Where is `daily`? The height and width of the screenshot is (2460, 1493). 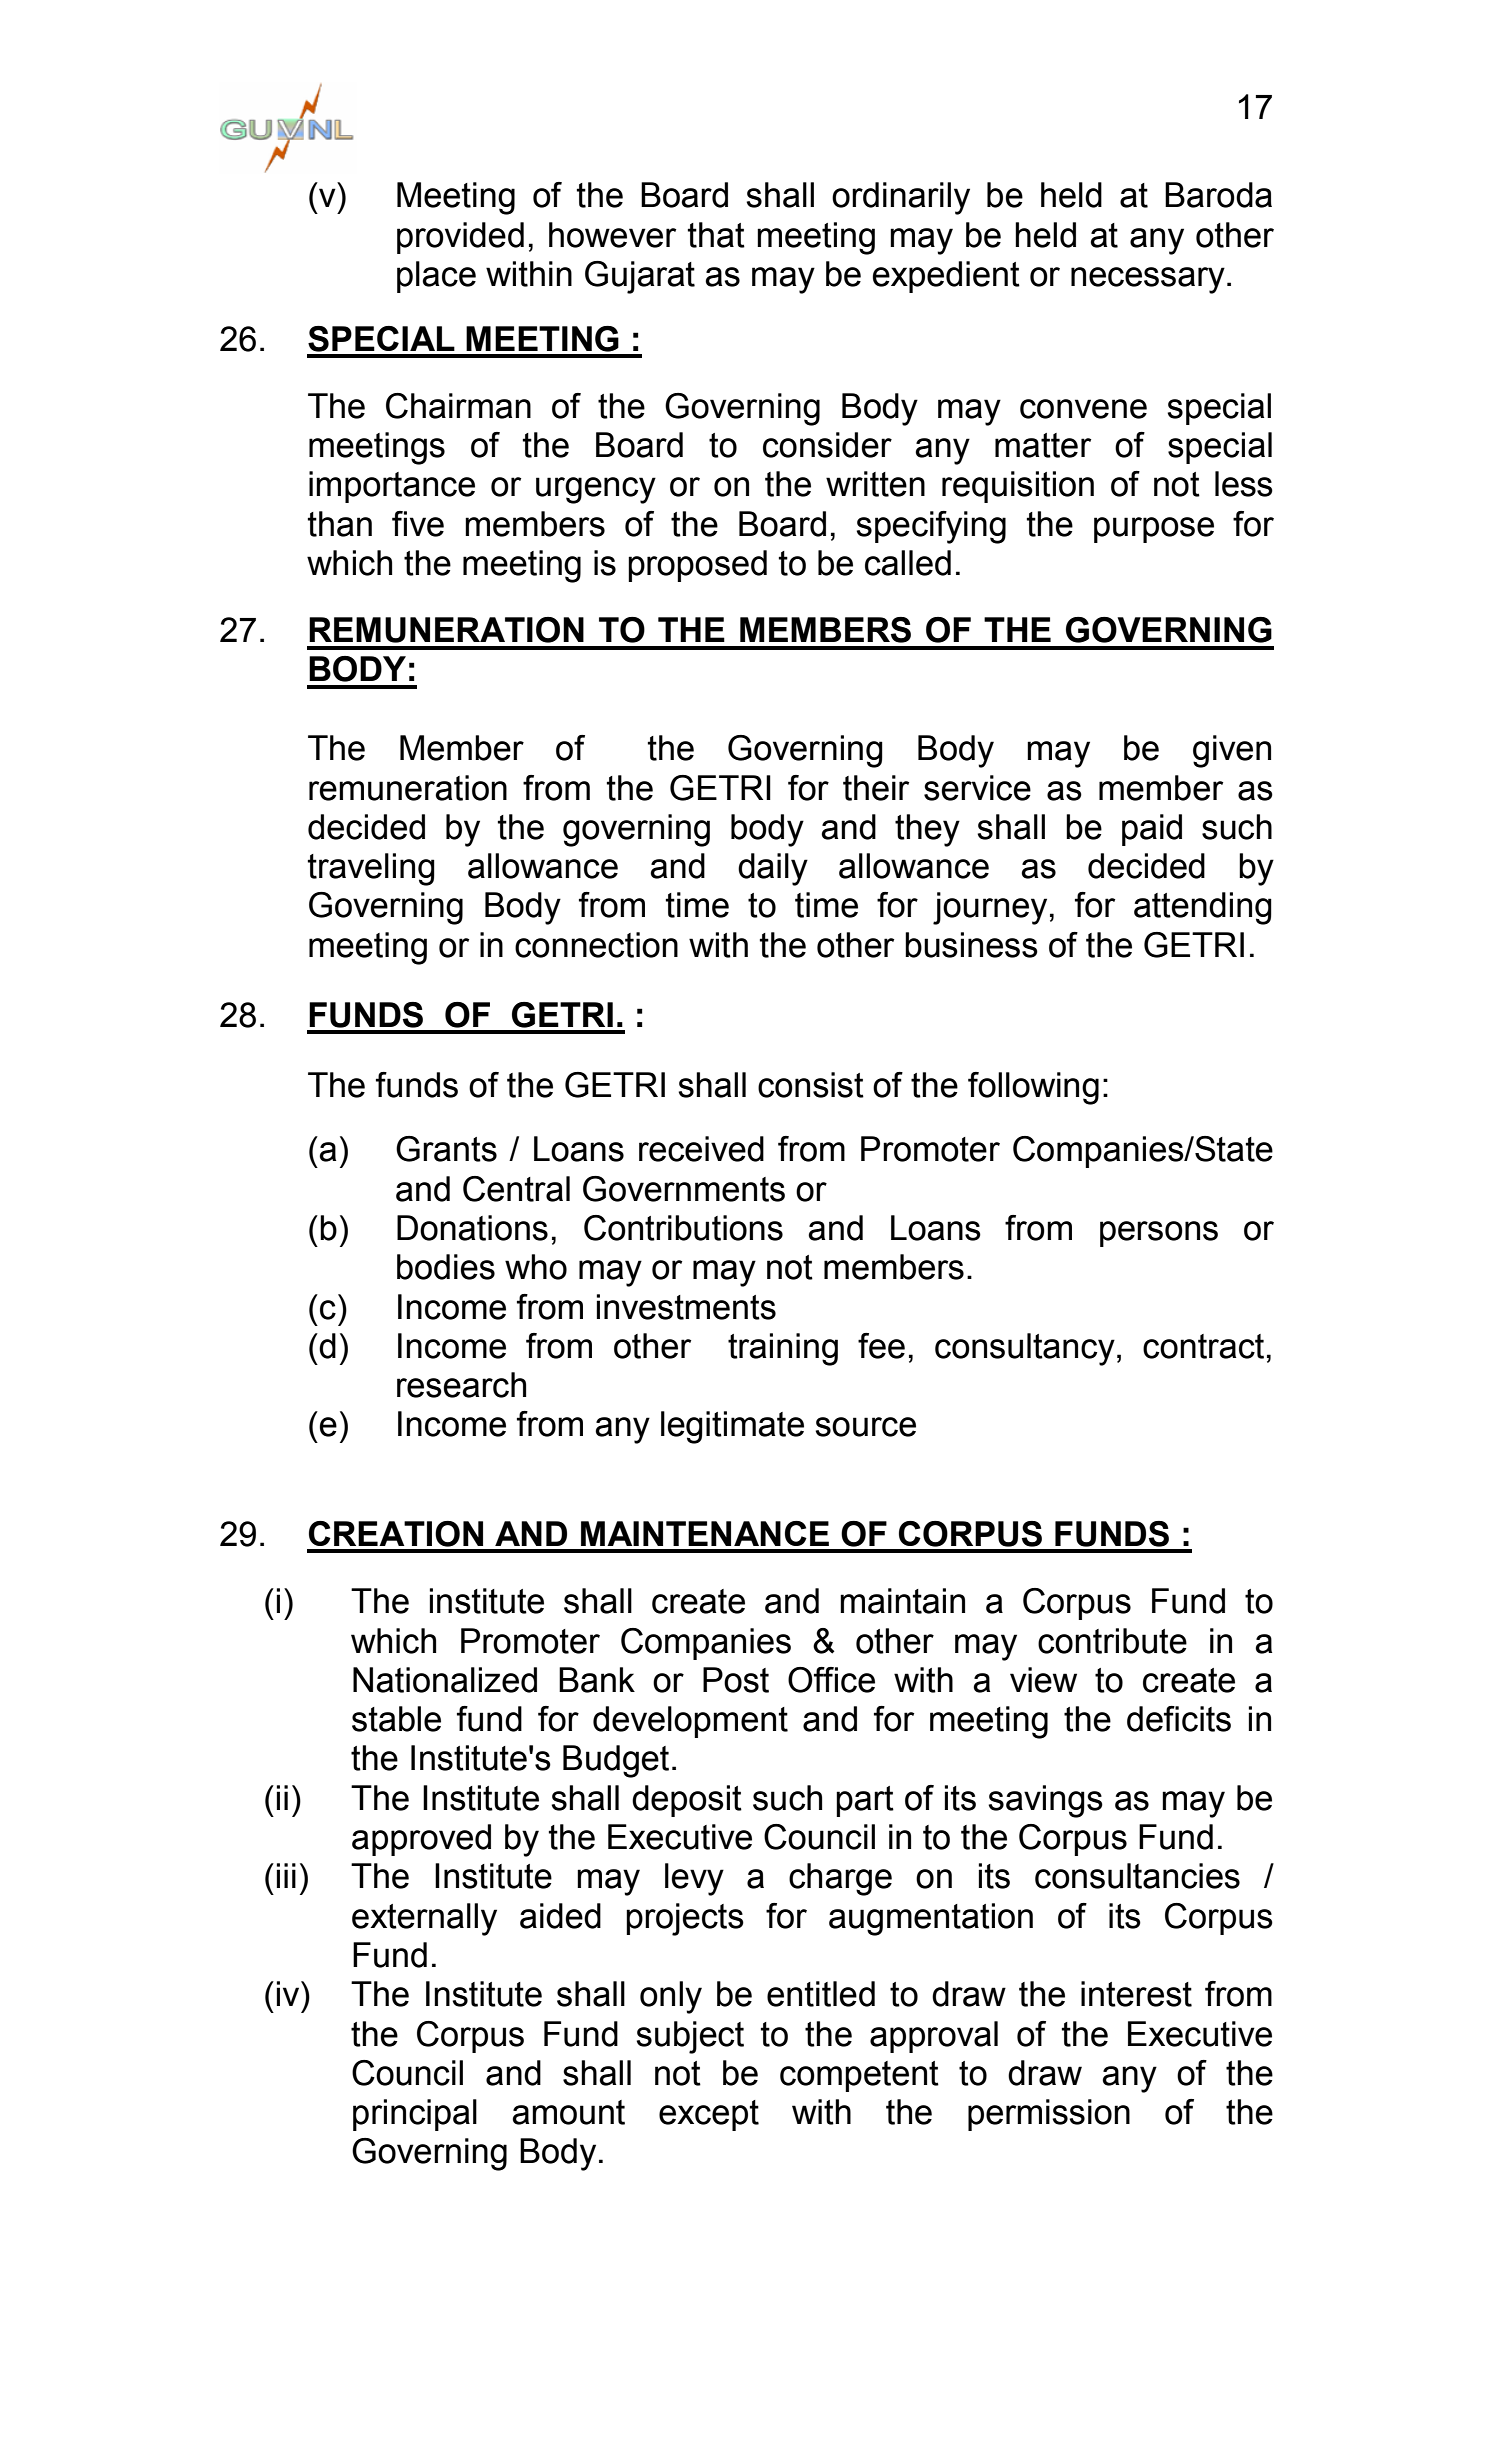
daily is located at coordinates (773, 869).
